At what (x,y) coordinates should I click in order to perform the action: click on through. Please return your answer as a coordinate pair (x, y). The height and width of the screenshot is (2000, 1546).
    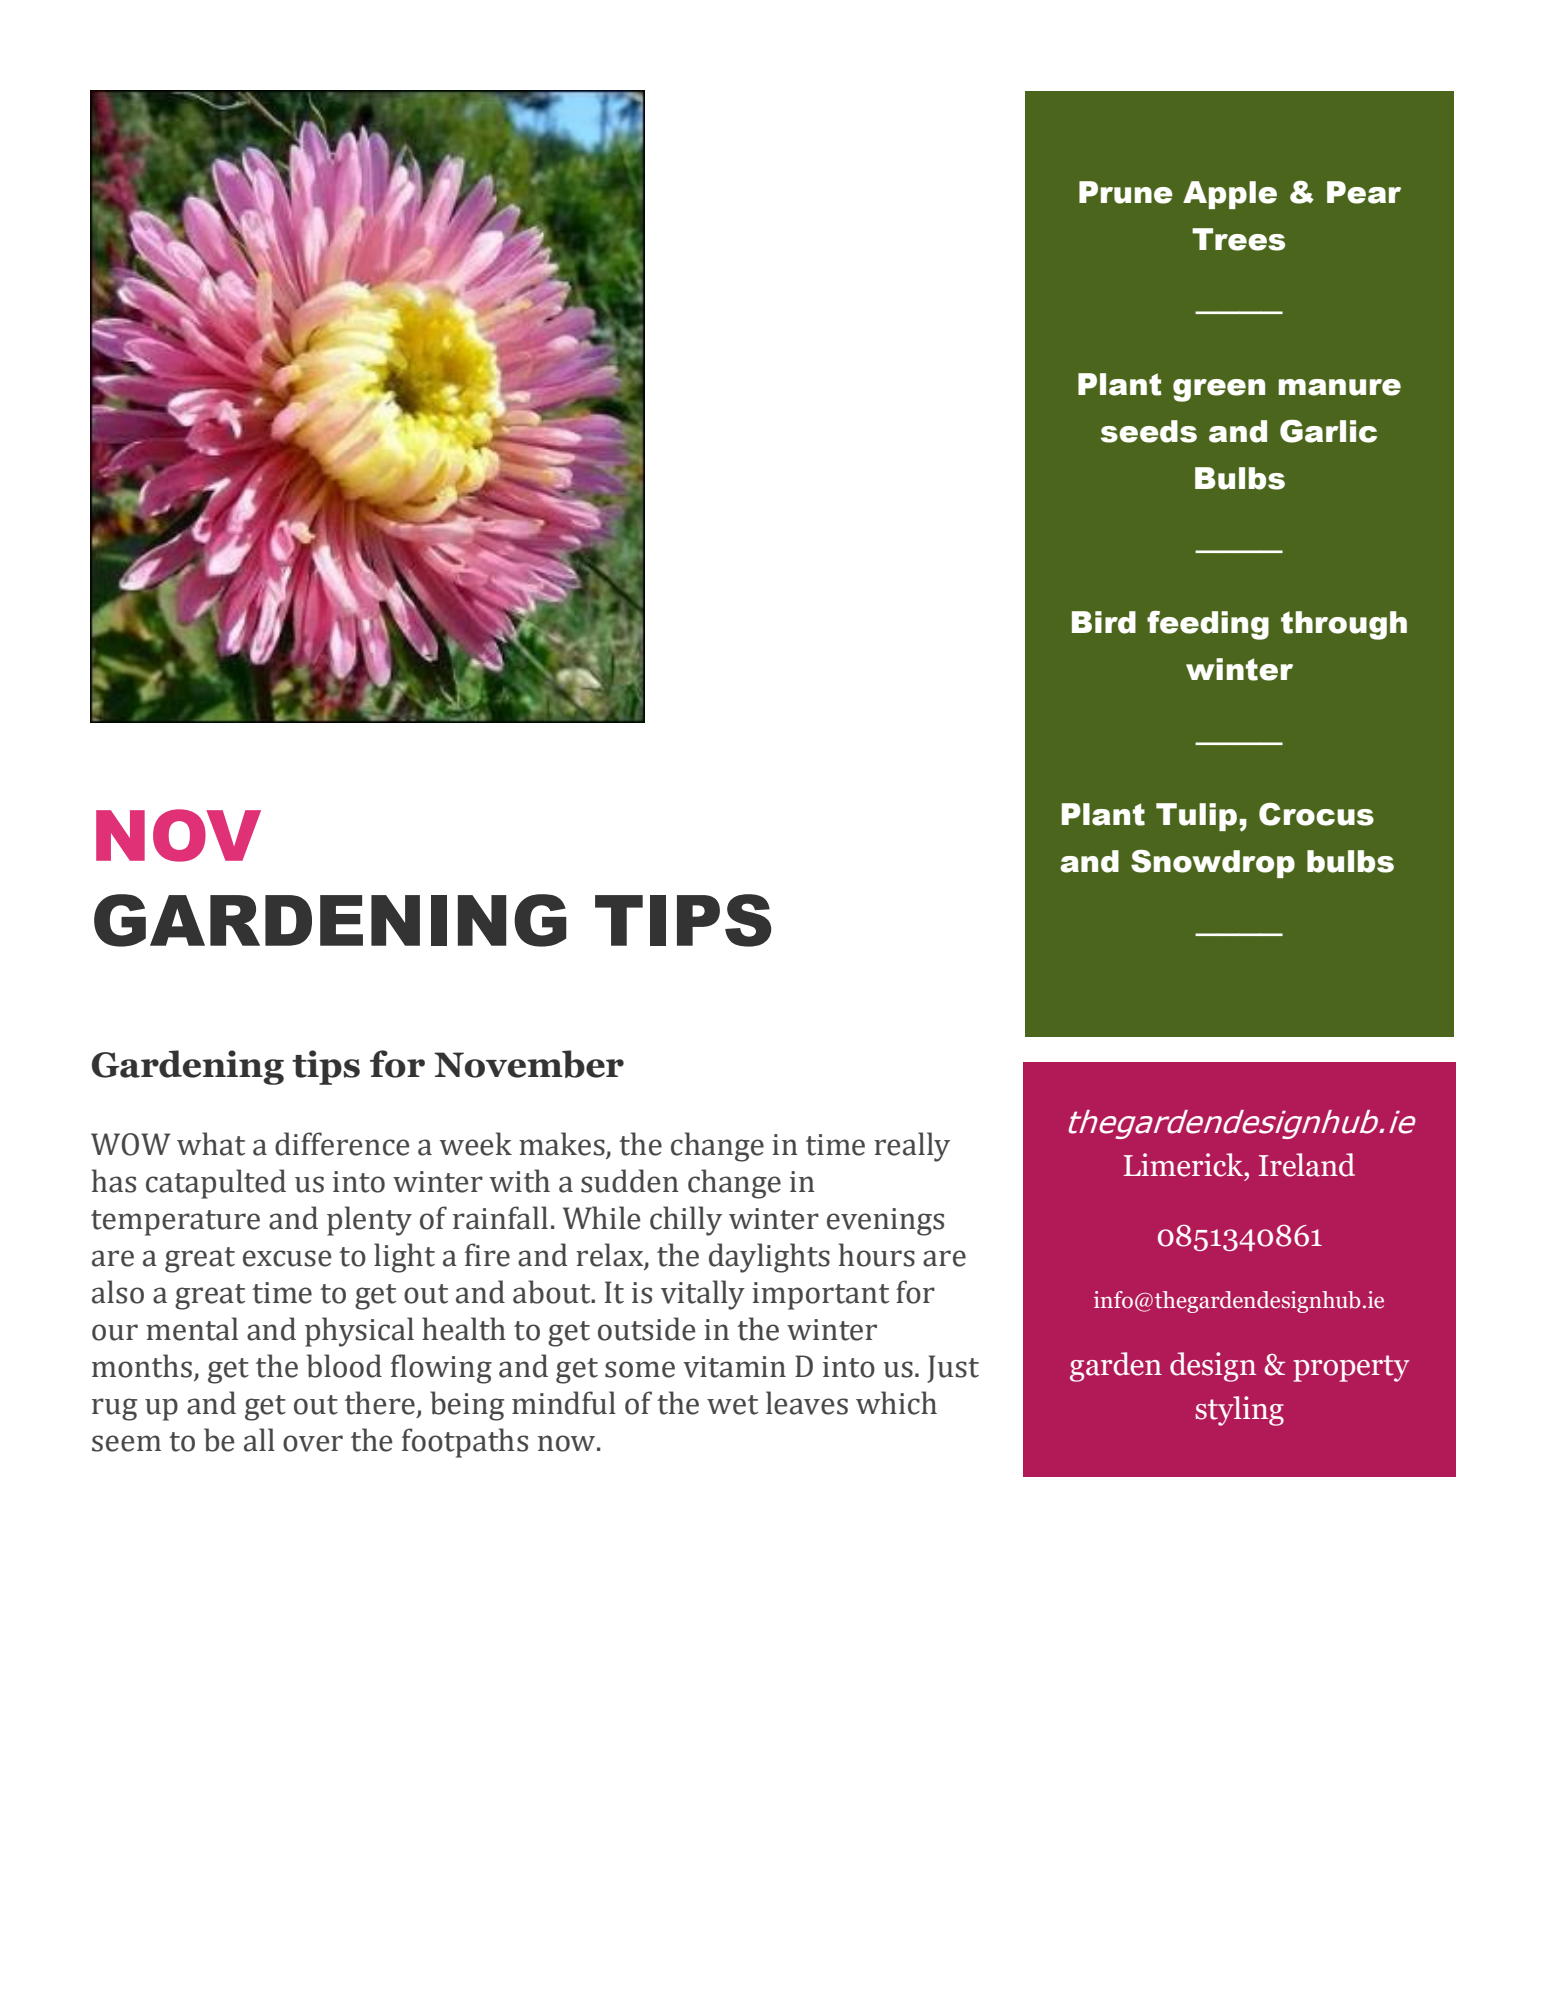
    Looking at the image, I should click on (1344, 625).
